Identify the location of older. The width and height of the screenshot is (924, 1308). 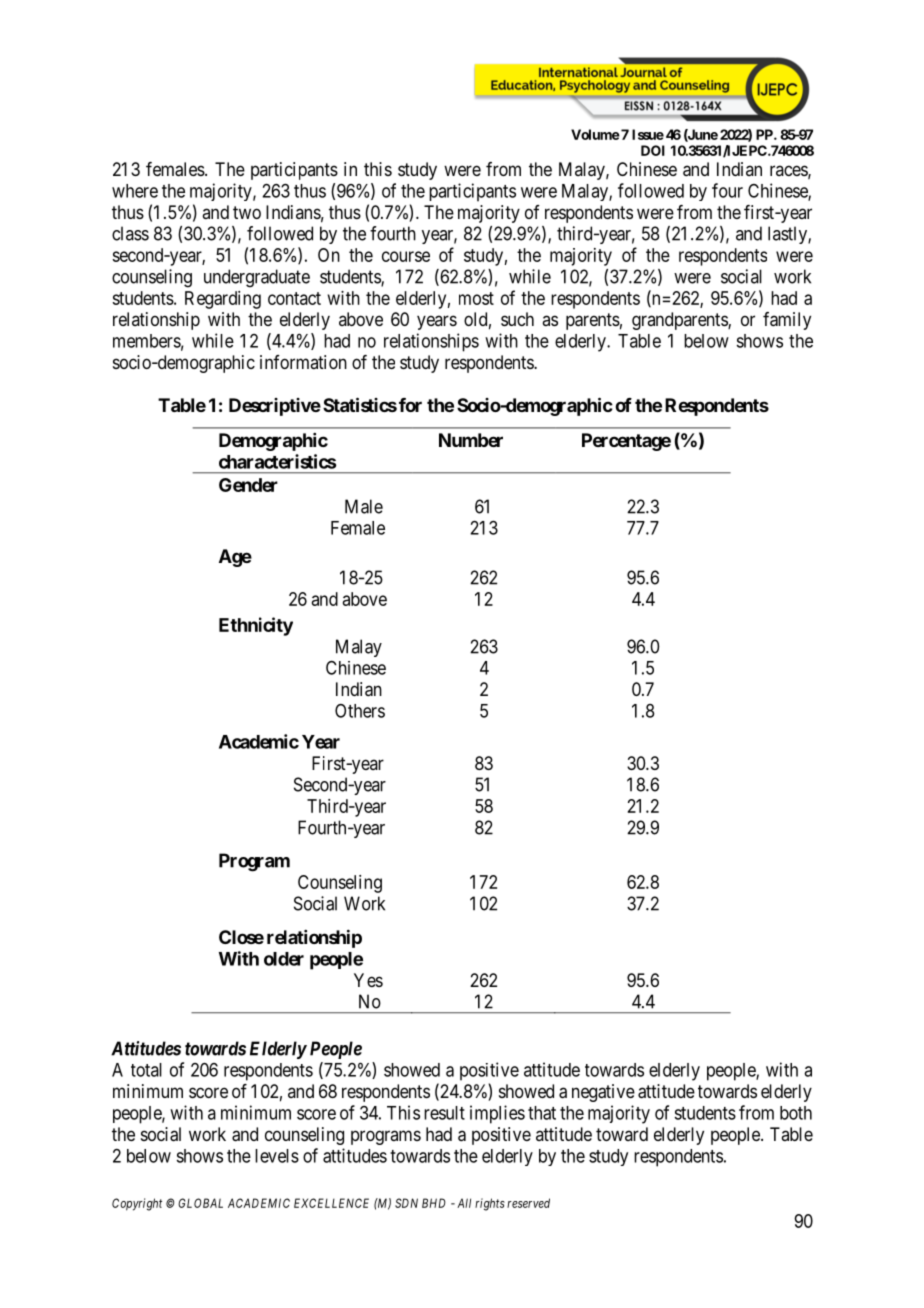
(284, 959).
